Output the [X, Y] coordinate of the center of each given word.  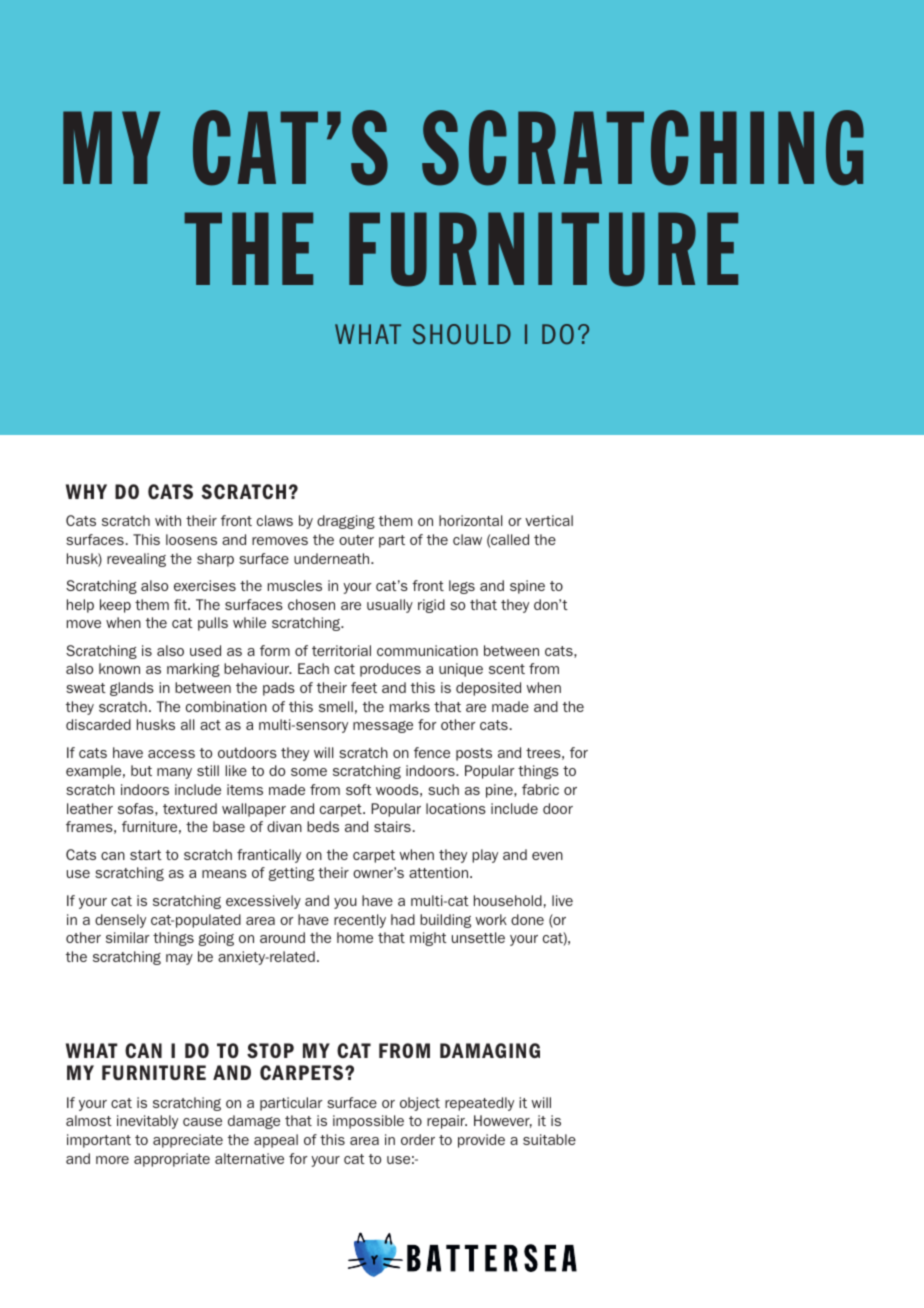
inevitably [147, 1122]
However [503, 1121]
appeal [276, 1141]
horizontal [470, 520]
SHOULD [461, 334]
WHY [86, 491]
